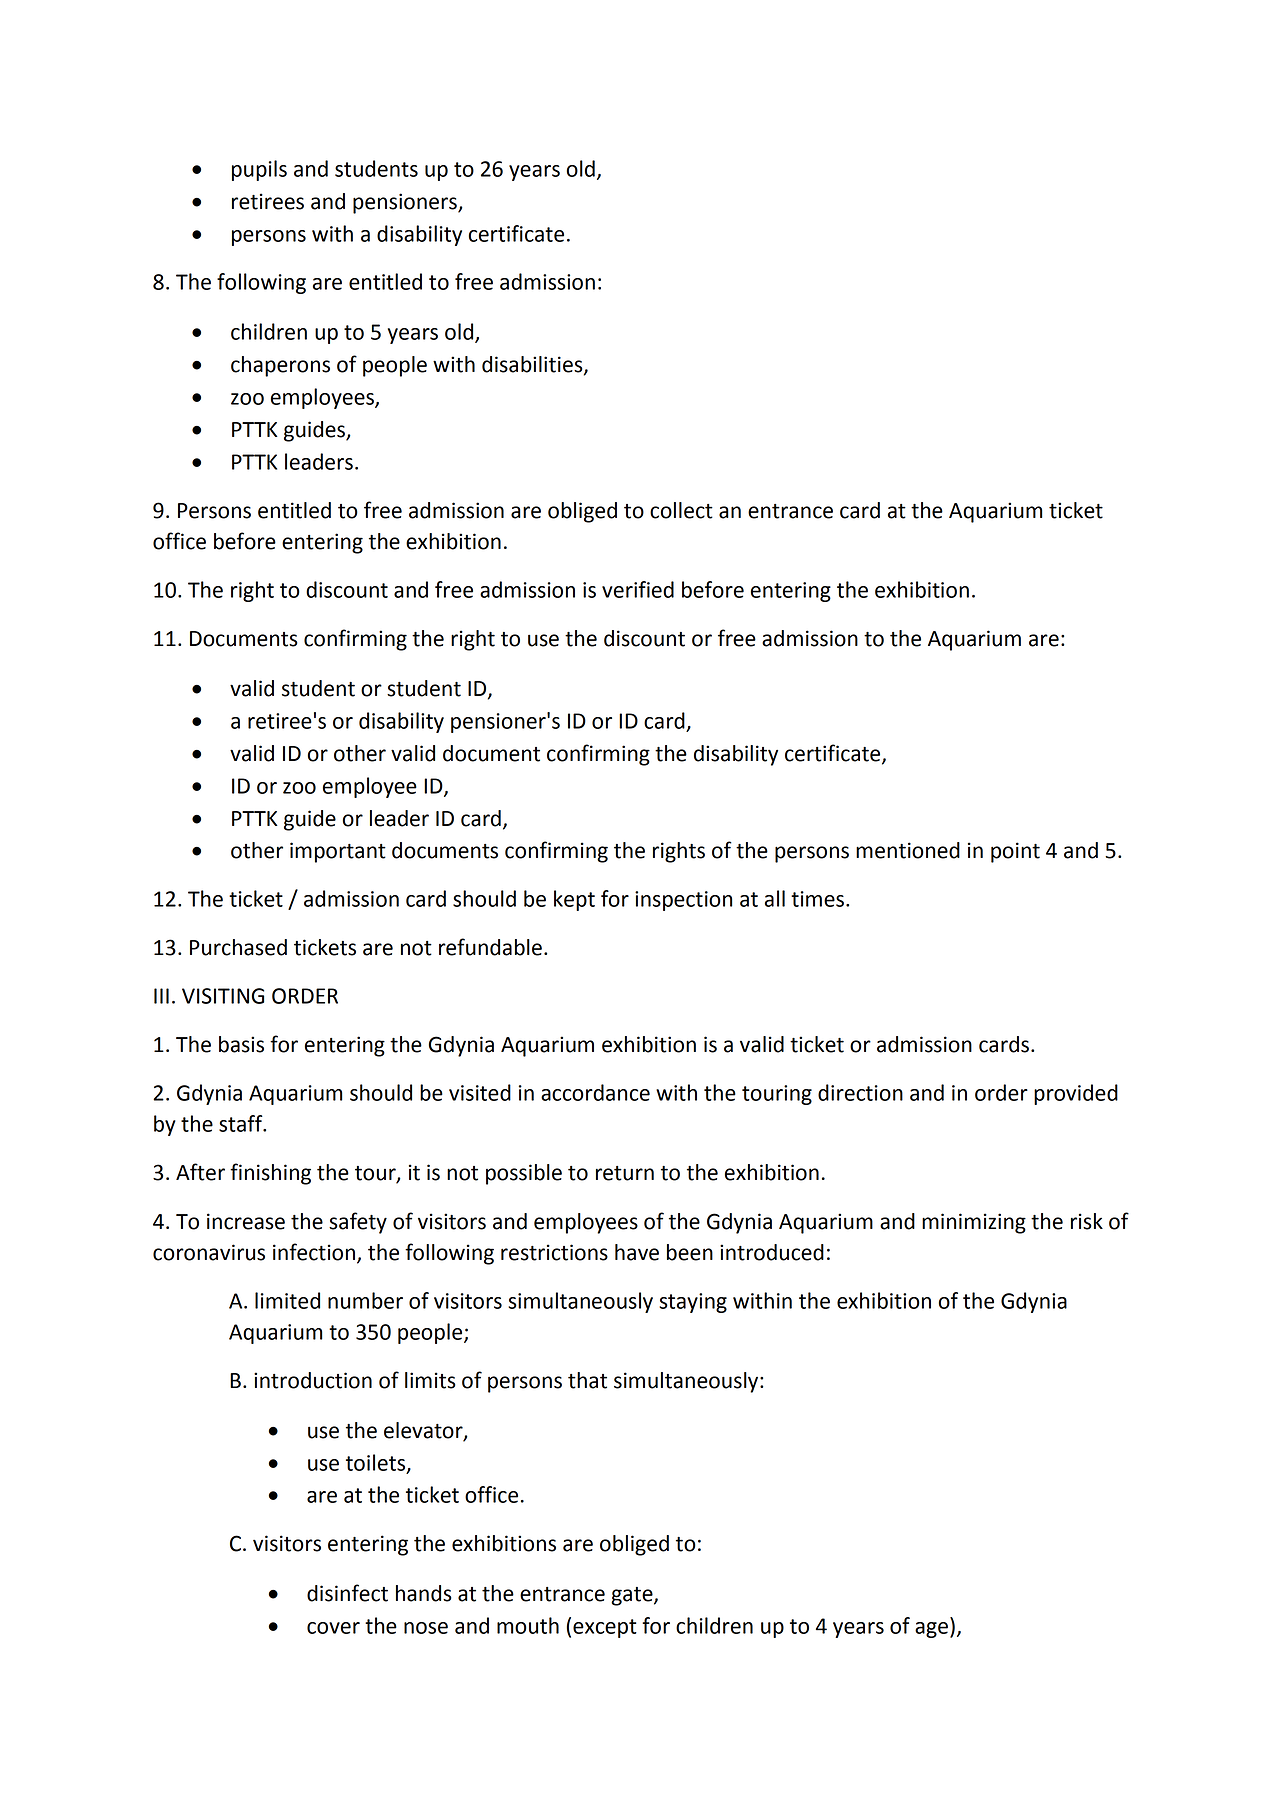 The height and width of the document is (1814, 1283). Describe the element at coordinates (238, 947) in the document. I see `Purchased` at that location.
